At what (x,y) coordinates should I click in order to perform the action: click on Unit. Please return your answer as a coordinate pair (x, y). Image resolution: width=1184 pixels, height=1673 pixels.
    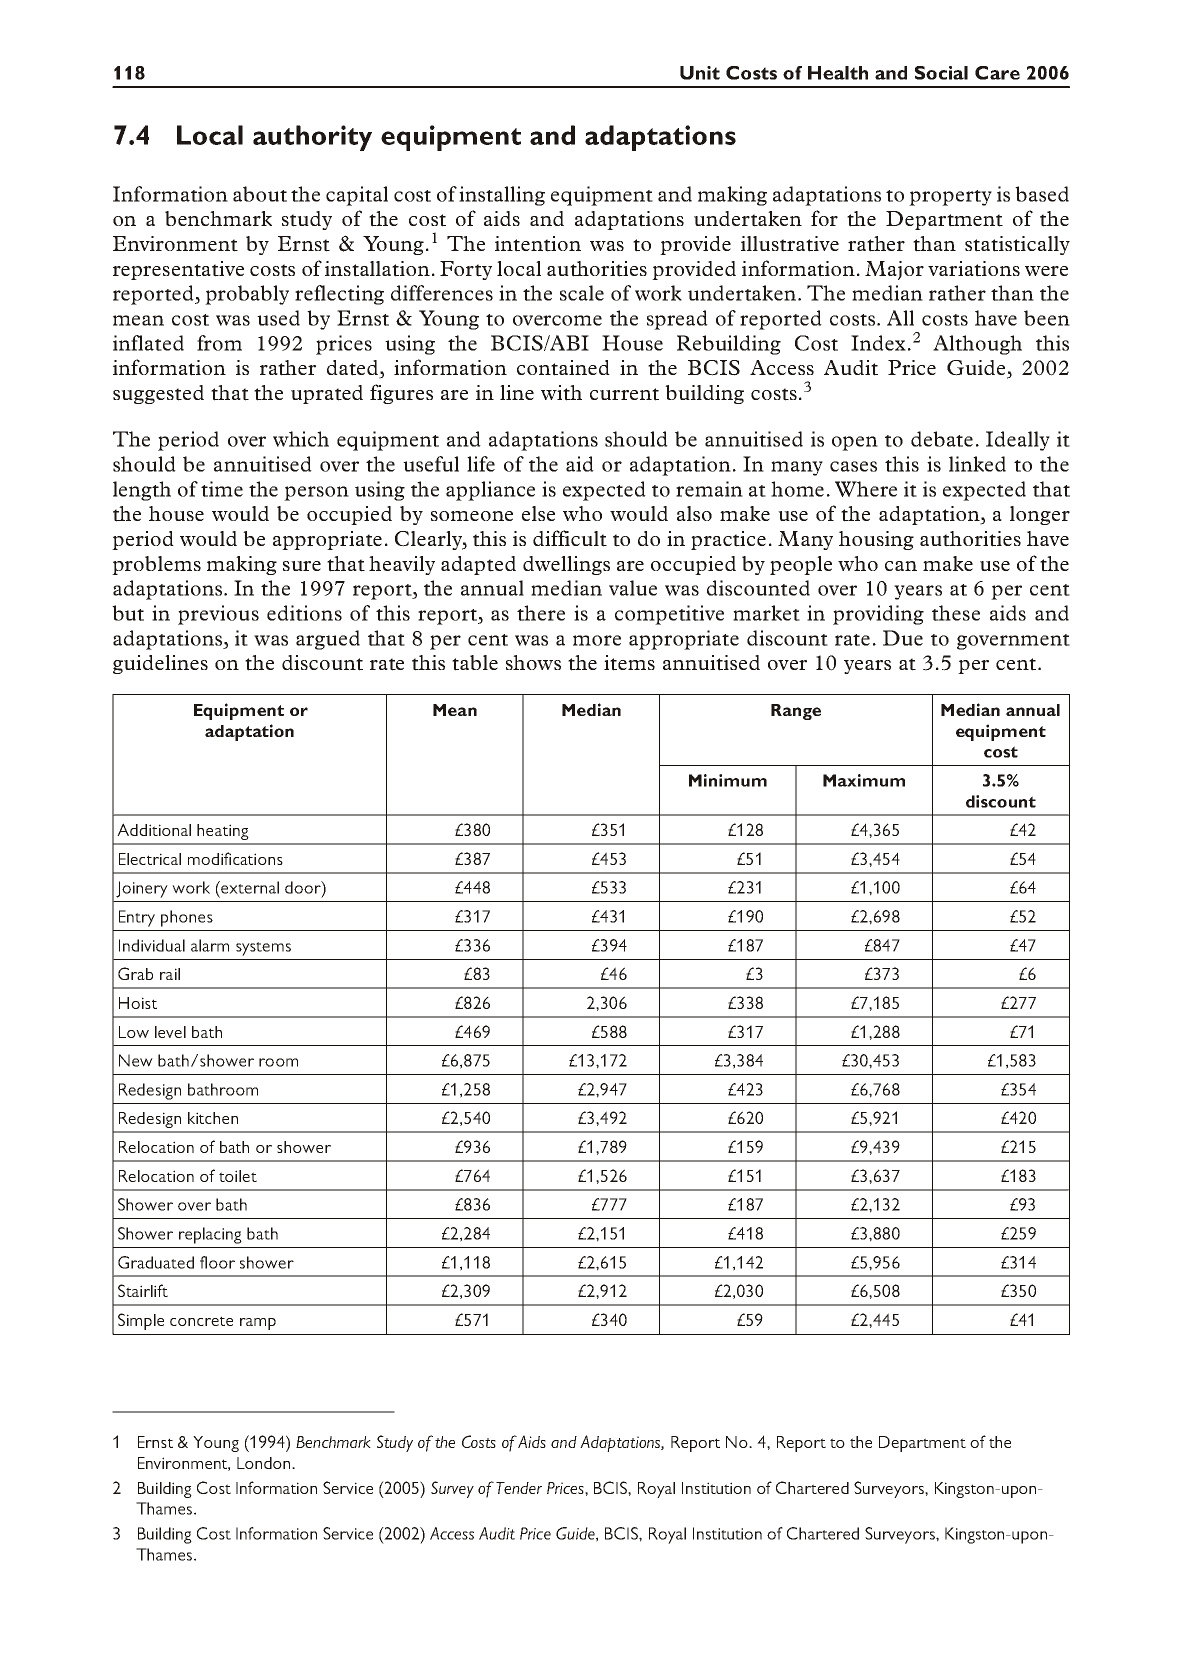
    Looking at the image, I should click on (700, 73).
